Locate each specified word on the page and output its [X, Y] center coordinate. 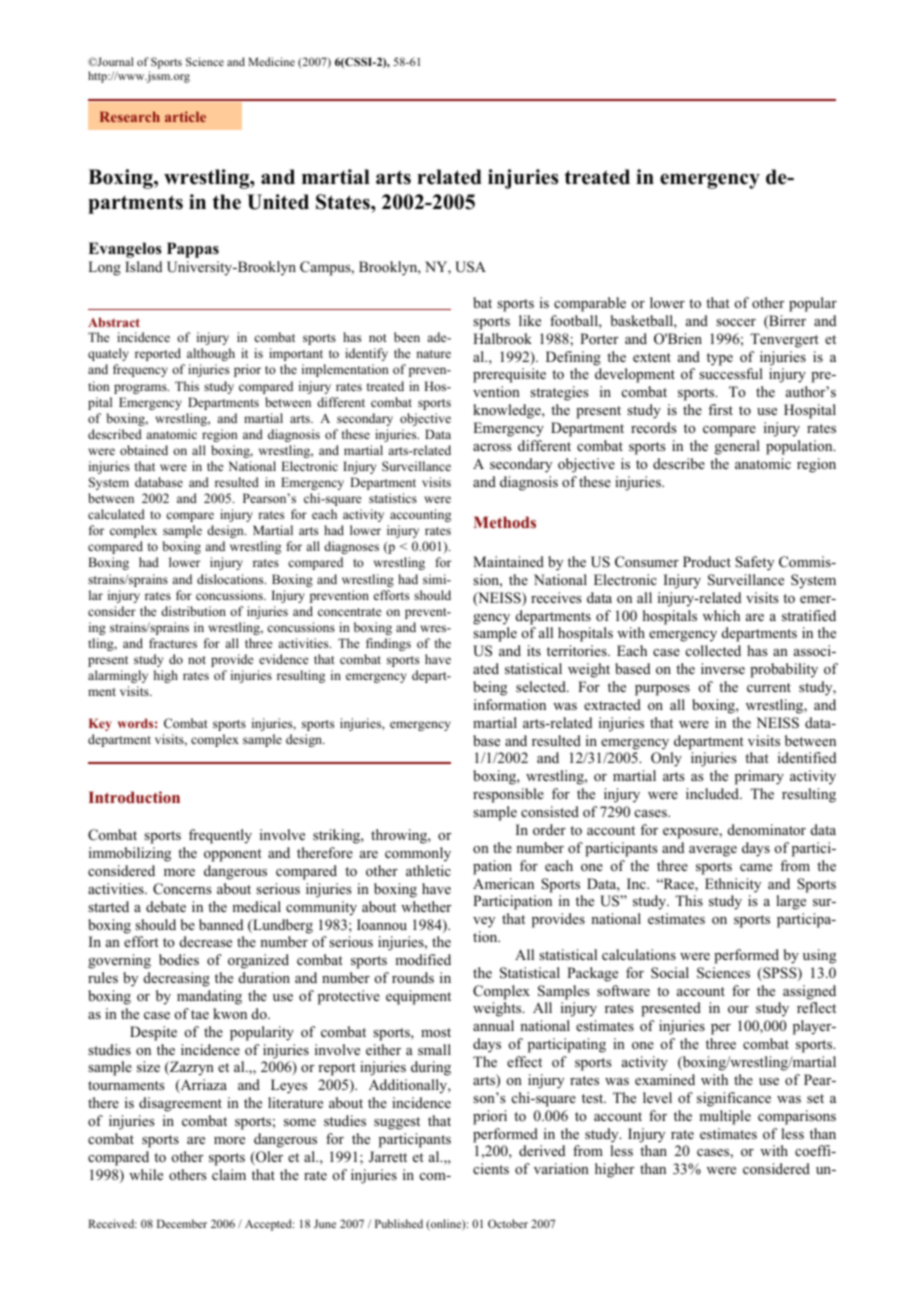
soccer [736, 322]
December [182, 1223]
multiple [725, 1117]
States [344, 202]
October [508, 1223]
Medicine [271, 61]
